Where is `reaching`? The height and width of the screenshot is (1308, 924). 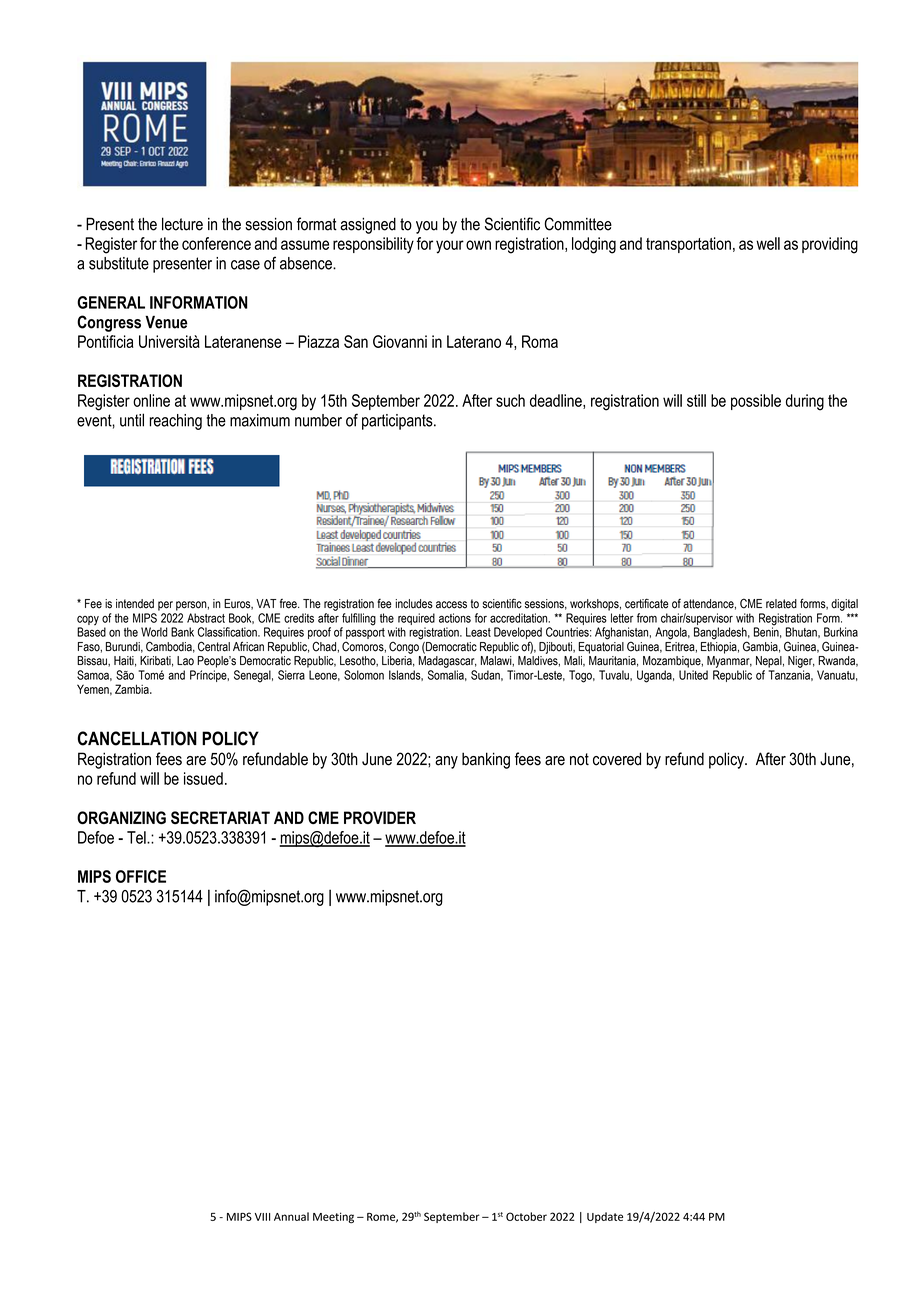
reaching is located at coordinates (175, 422).
